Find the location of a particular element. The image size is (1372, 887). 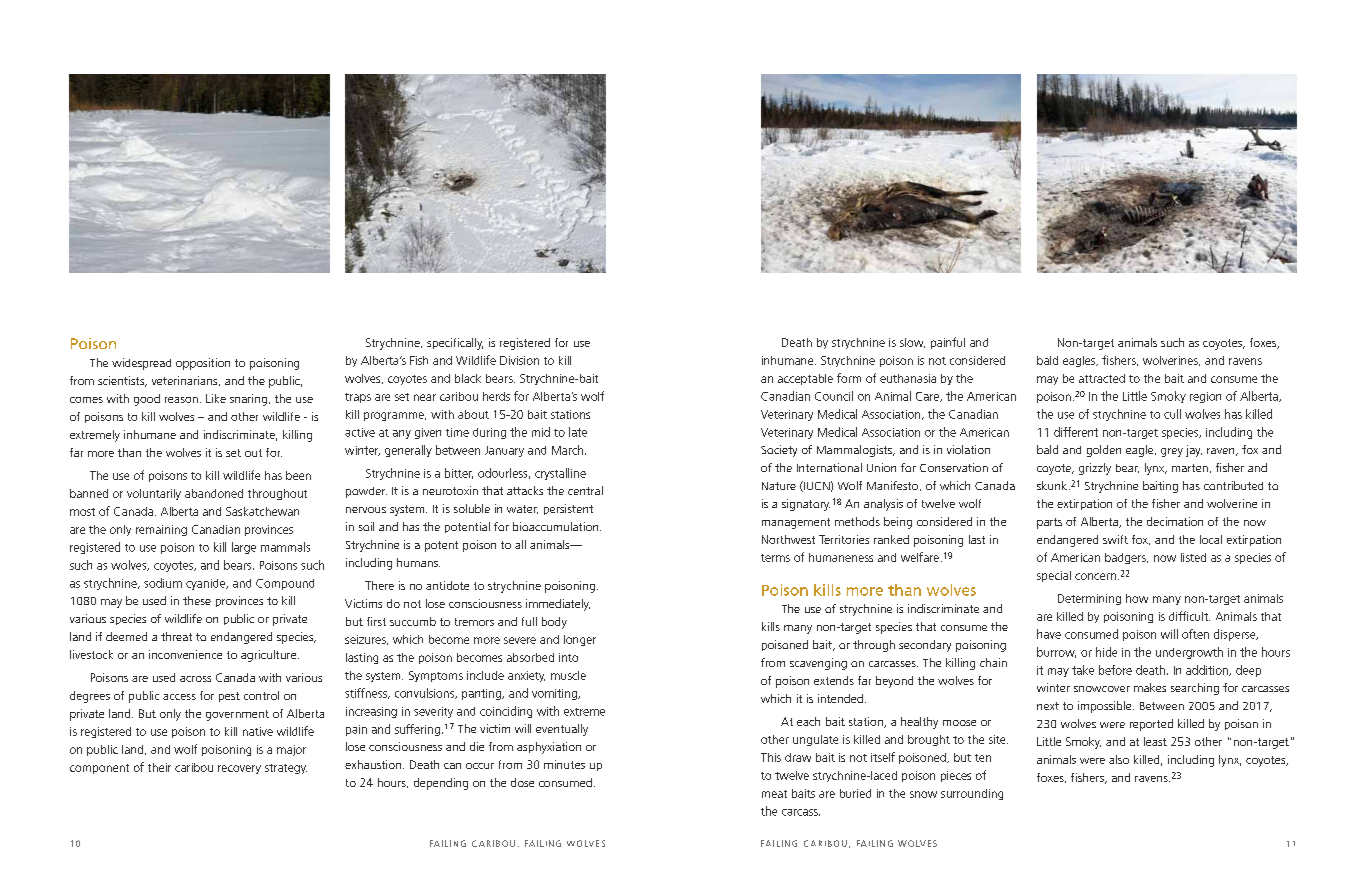

opposition is located at coordinates (203, 364).
